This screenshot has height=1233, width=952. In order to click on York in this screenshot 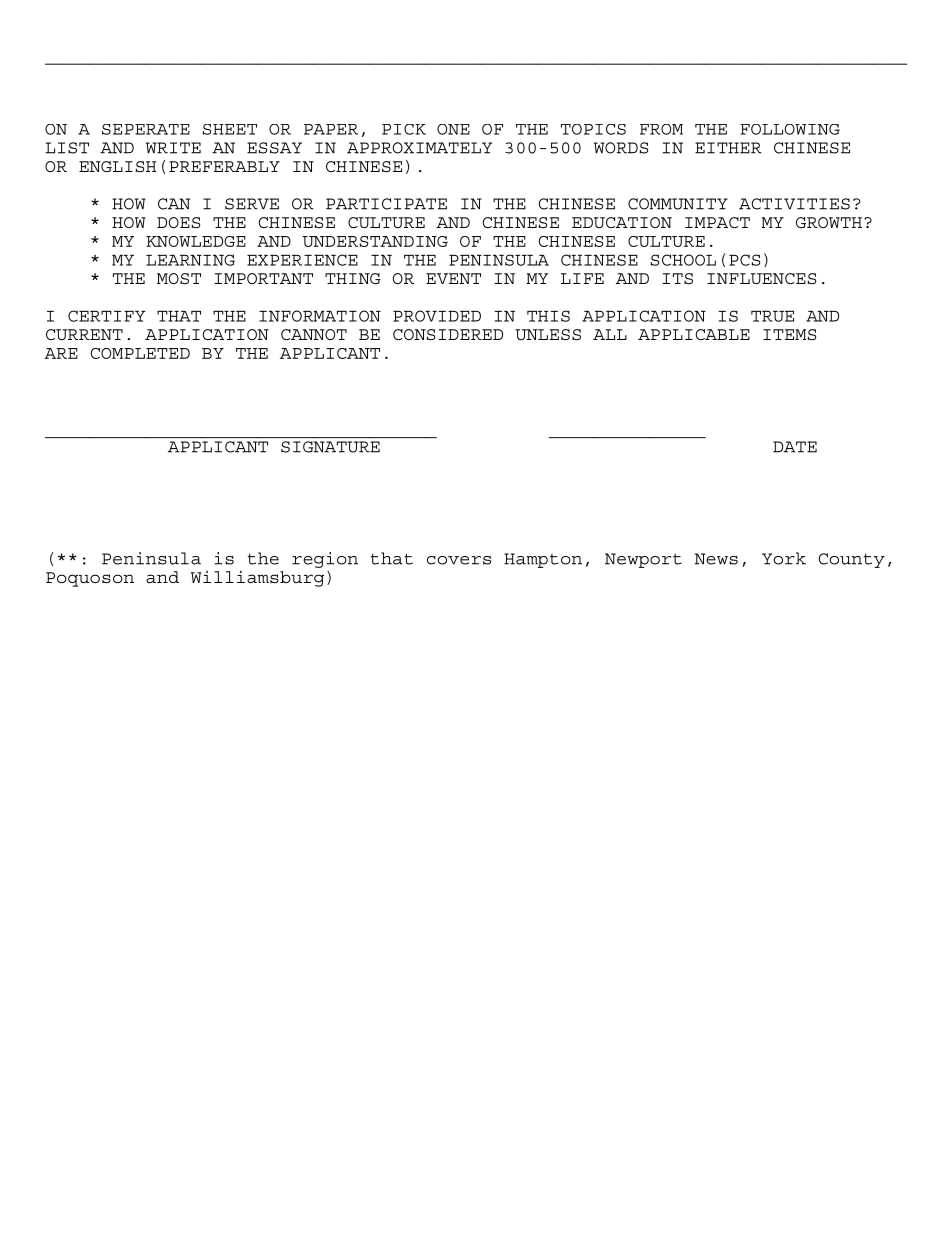, I will do `click(784, 558)`.
